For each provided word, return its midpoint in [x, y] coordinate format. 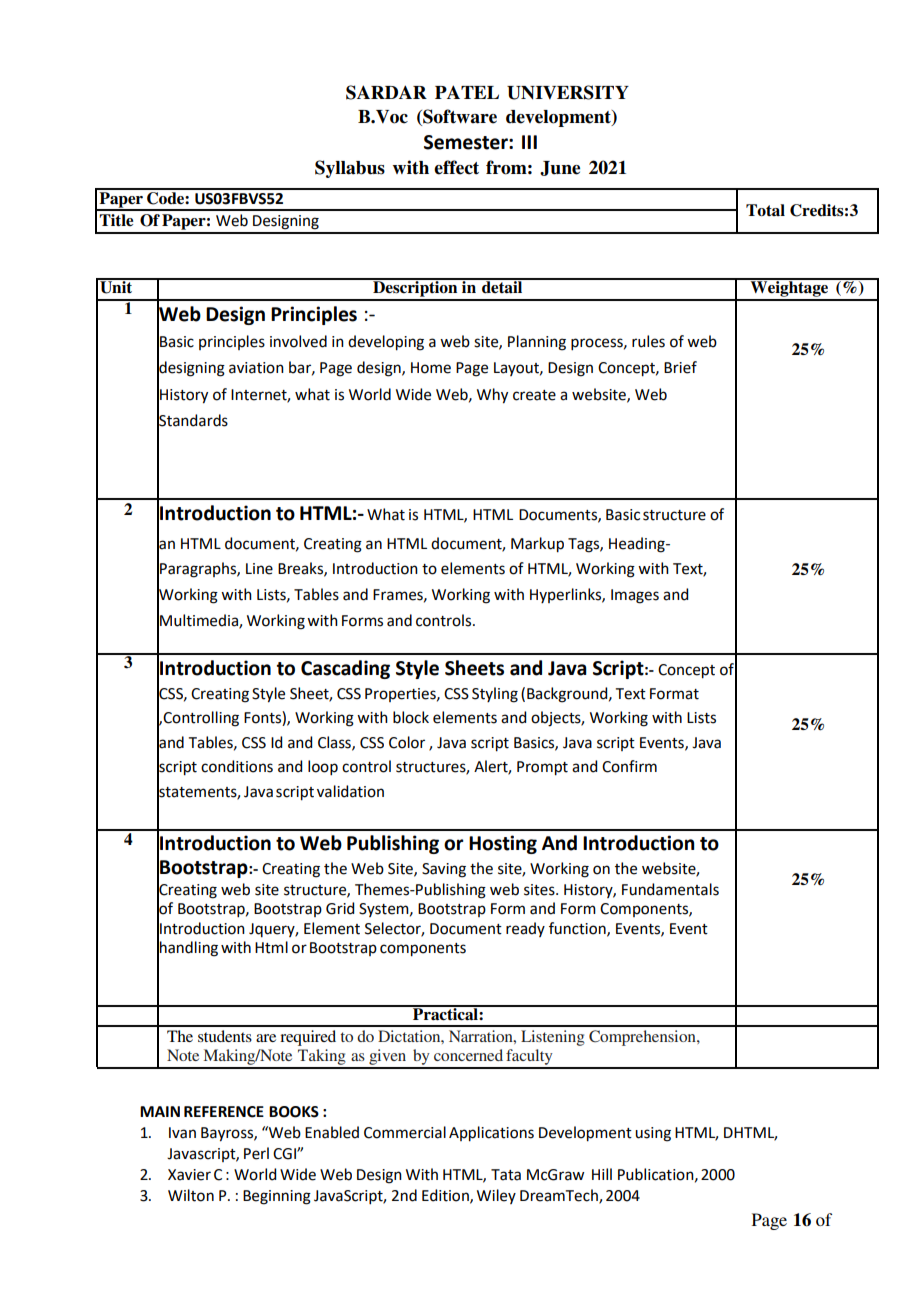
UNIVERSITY [568, 92]
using [653, 1134]
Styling [495, 695]
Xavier [189, 1175]
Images [635, 596]
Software [459, 117]
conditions [237, 766]
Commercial [405, 1132]
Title [116, 220]
